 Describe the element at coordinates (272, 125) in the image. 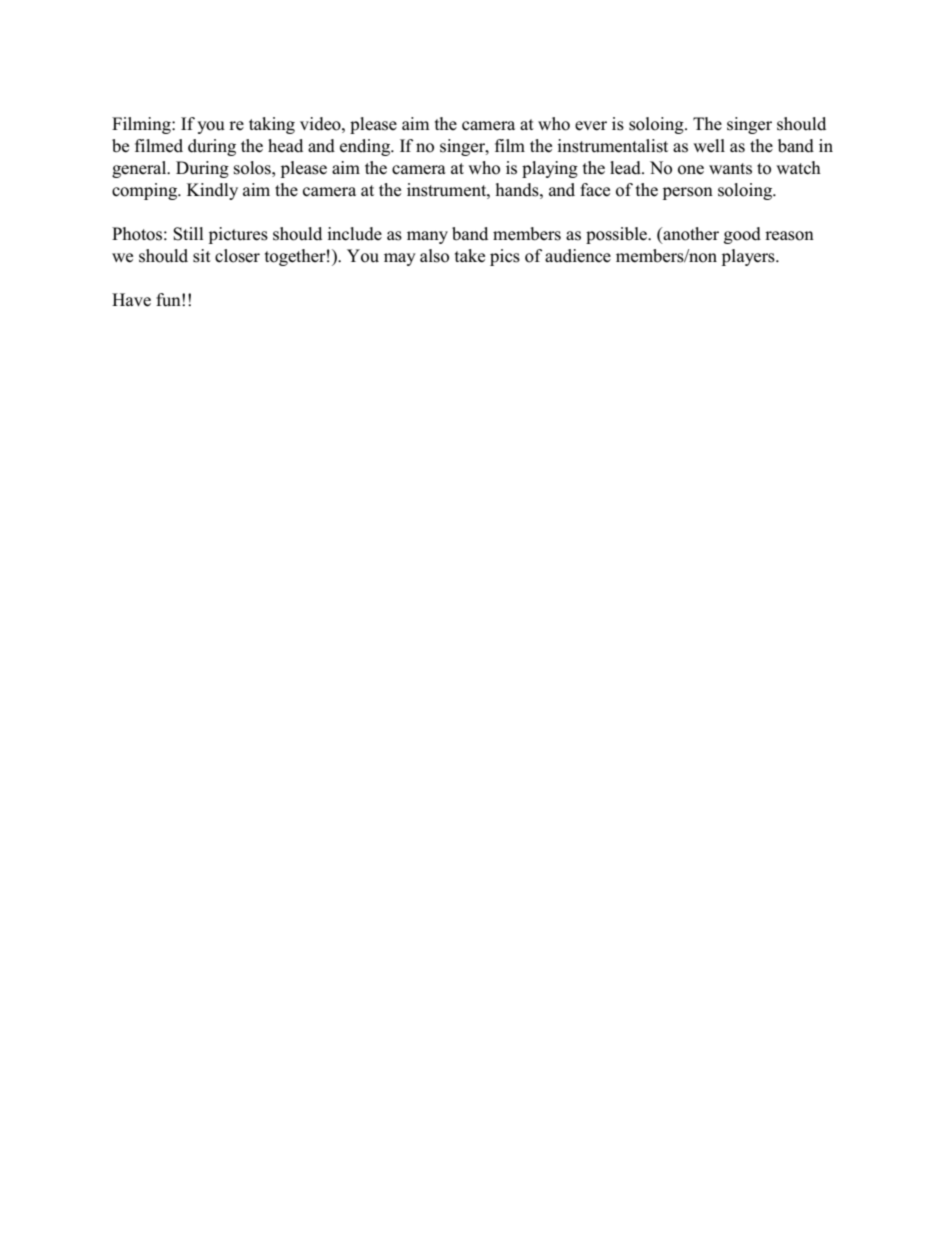

I see `taking` at that location.
